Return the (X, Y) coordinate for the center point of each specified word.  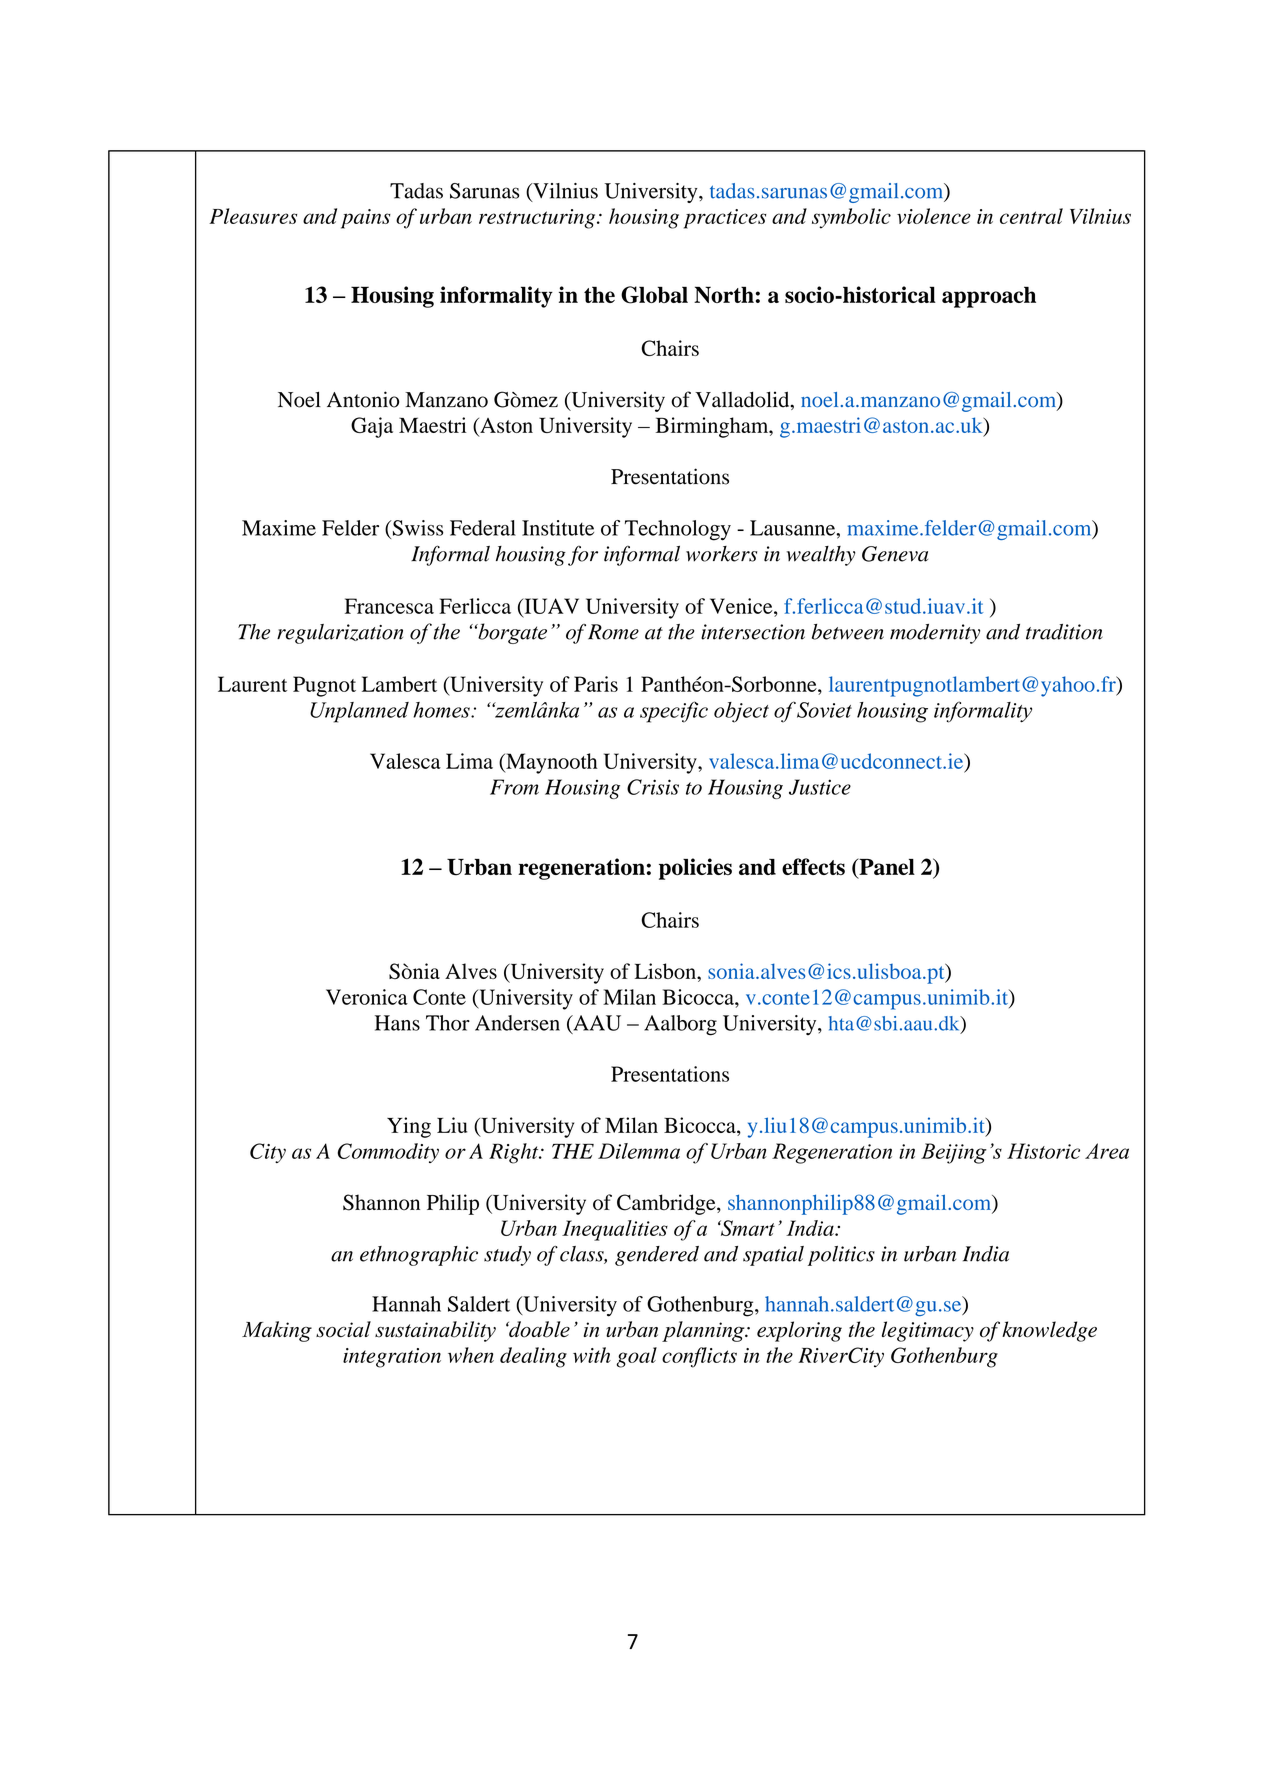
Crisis (653, 787)
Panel (886, 868)
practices (725, 219)
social (343, 1329)
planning (704, 1331)
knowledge (1049, 1331)
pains (366, 219)
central (1031, 216)
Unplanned (359, 712)
